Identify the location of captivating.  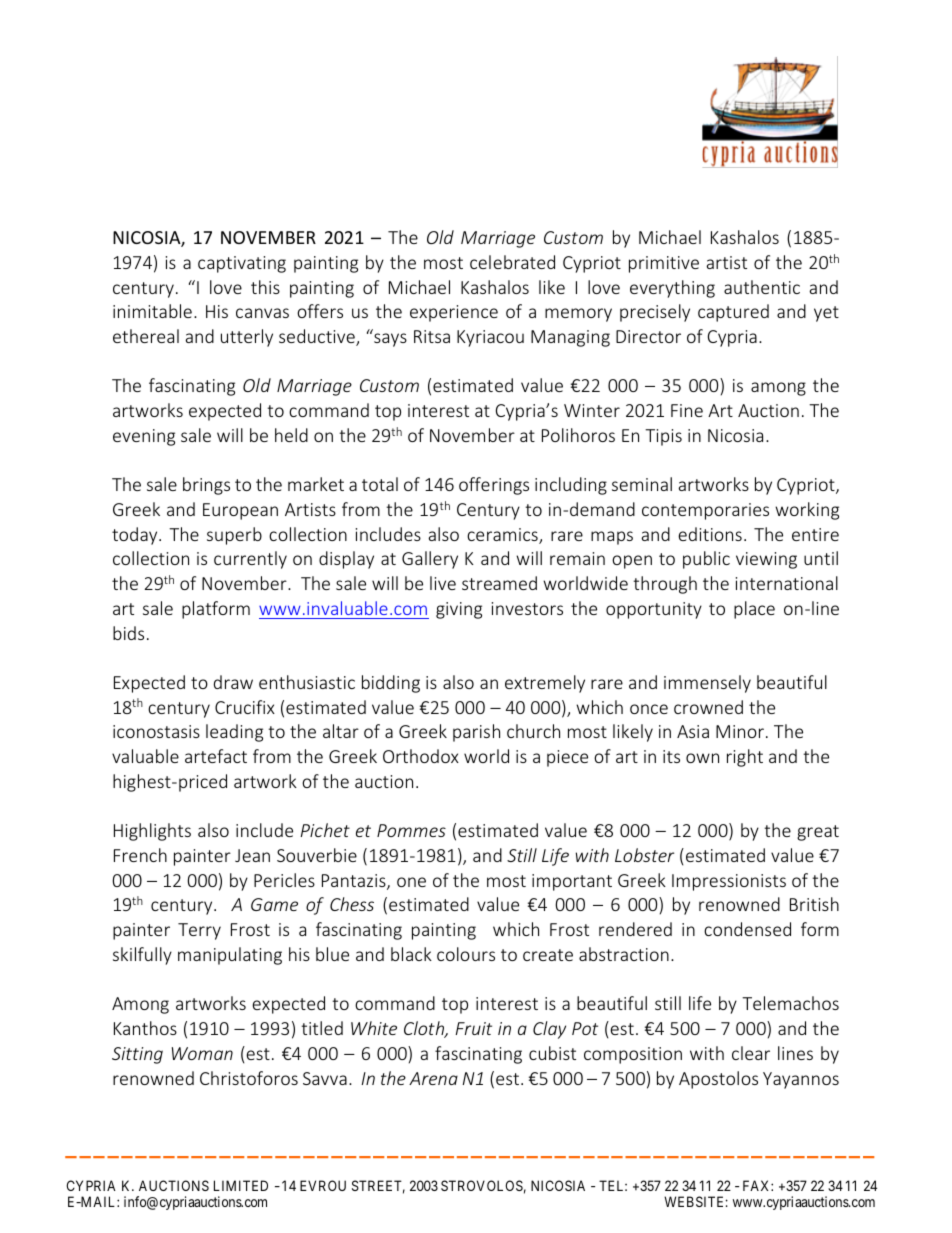
(242, 264).
